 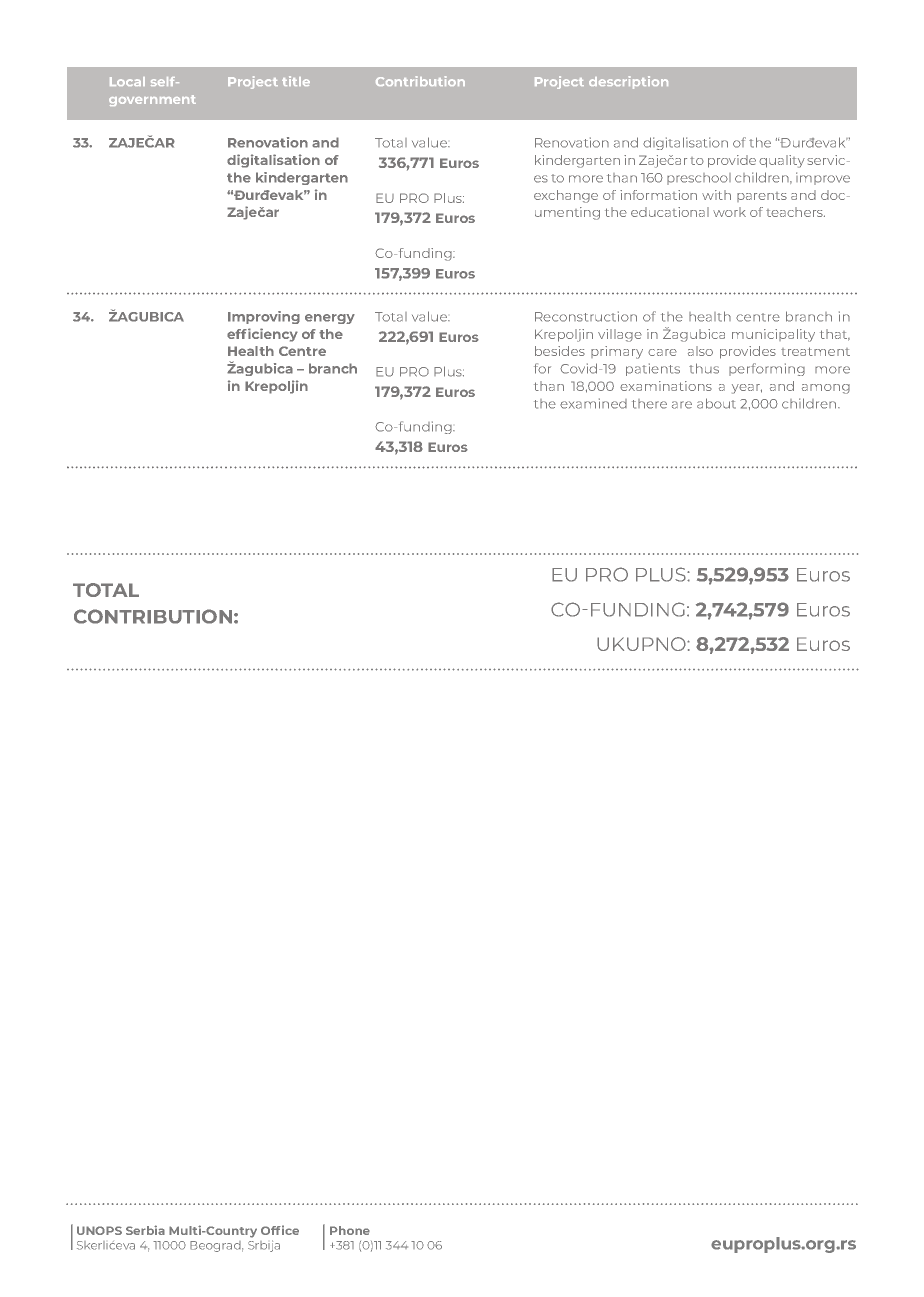 What do you see at coordinates (649, 404) in the page?
I see `there` at bounding box center [649, 404].
